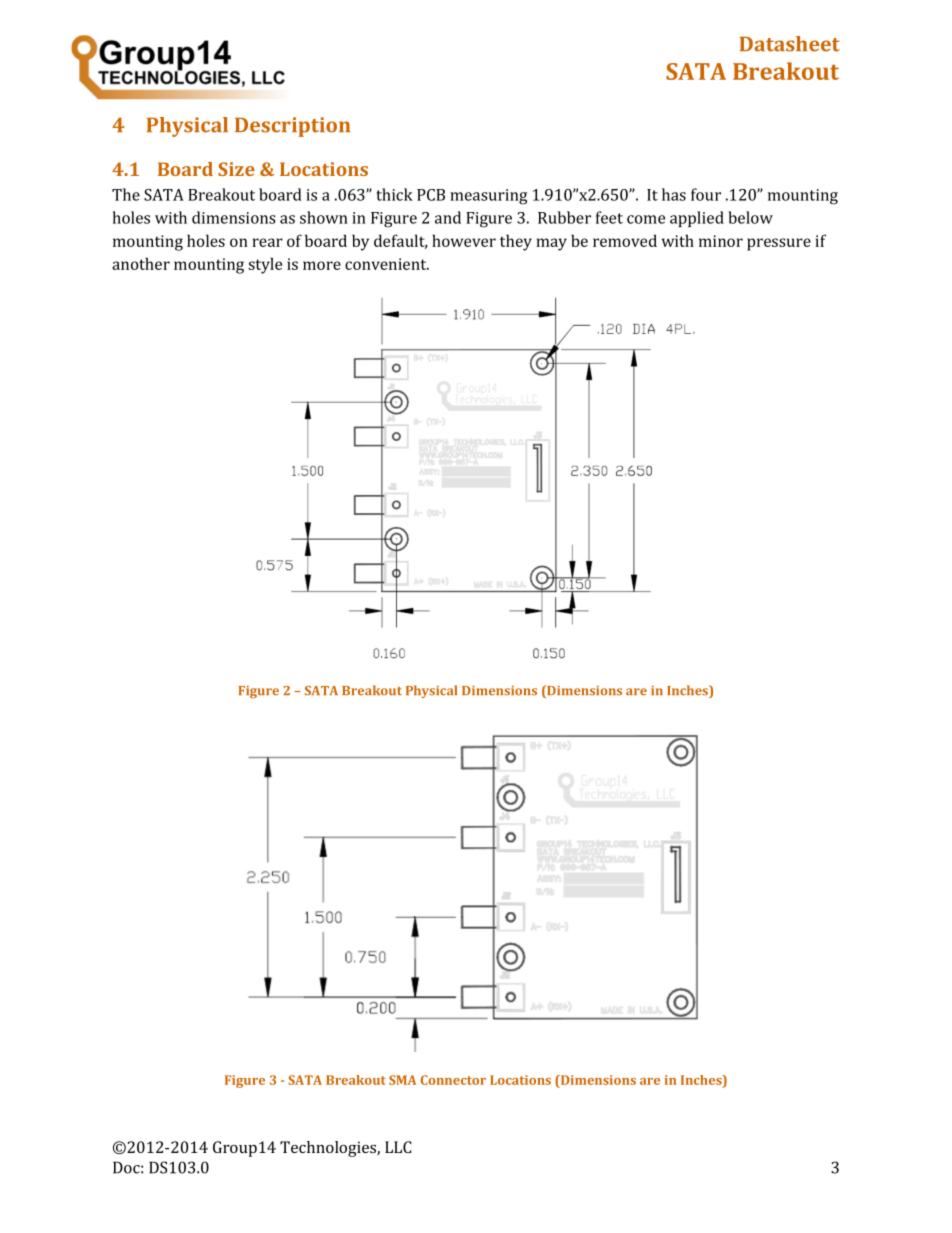  What do you see at coordinates (387, 264) in the image?
I see `convenient` at bounding box center [387, 264].
